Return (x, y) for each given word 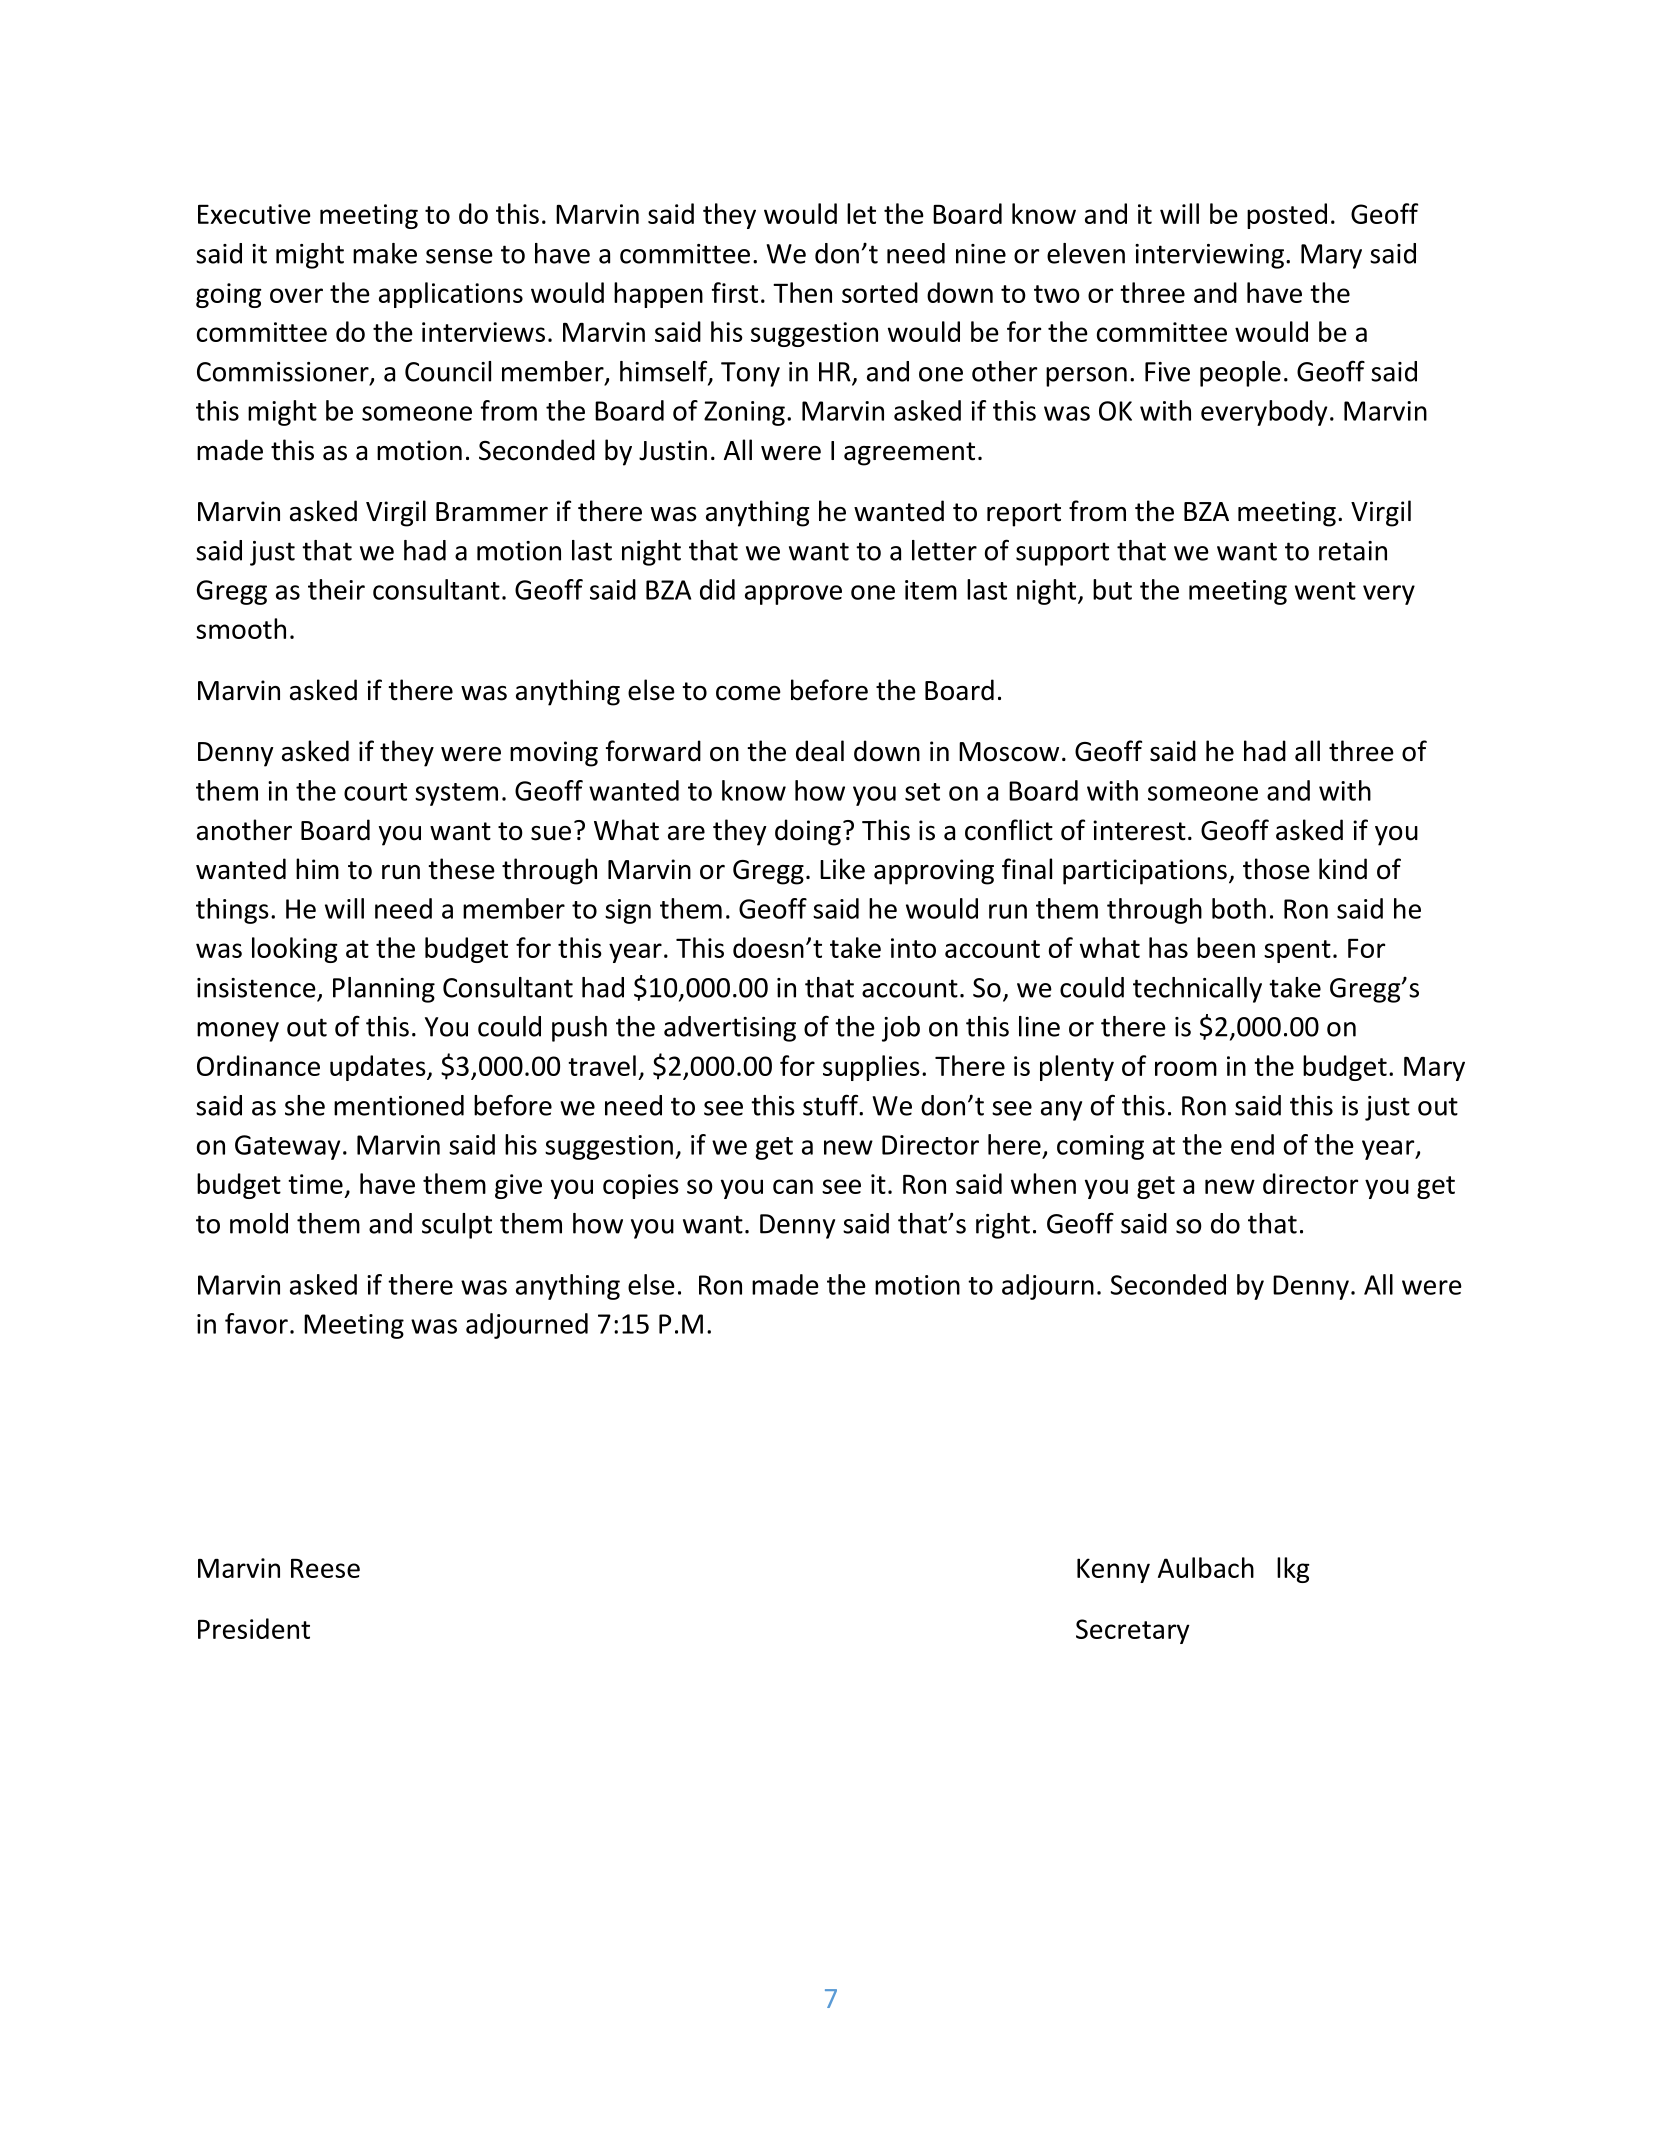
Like (842, 869)
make (385, 253)
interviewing (1209, 256)
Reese (325, 1568)
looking (295, 950)
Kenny (1113, 1570)
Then (802, 292)
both (1239, 908)
